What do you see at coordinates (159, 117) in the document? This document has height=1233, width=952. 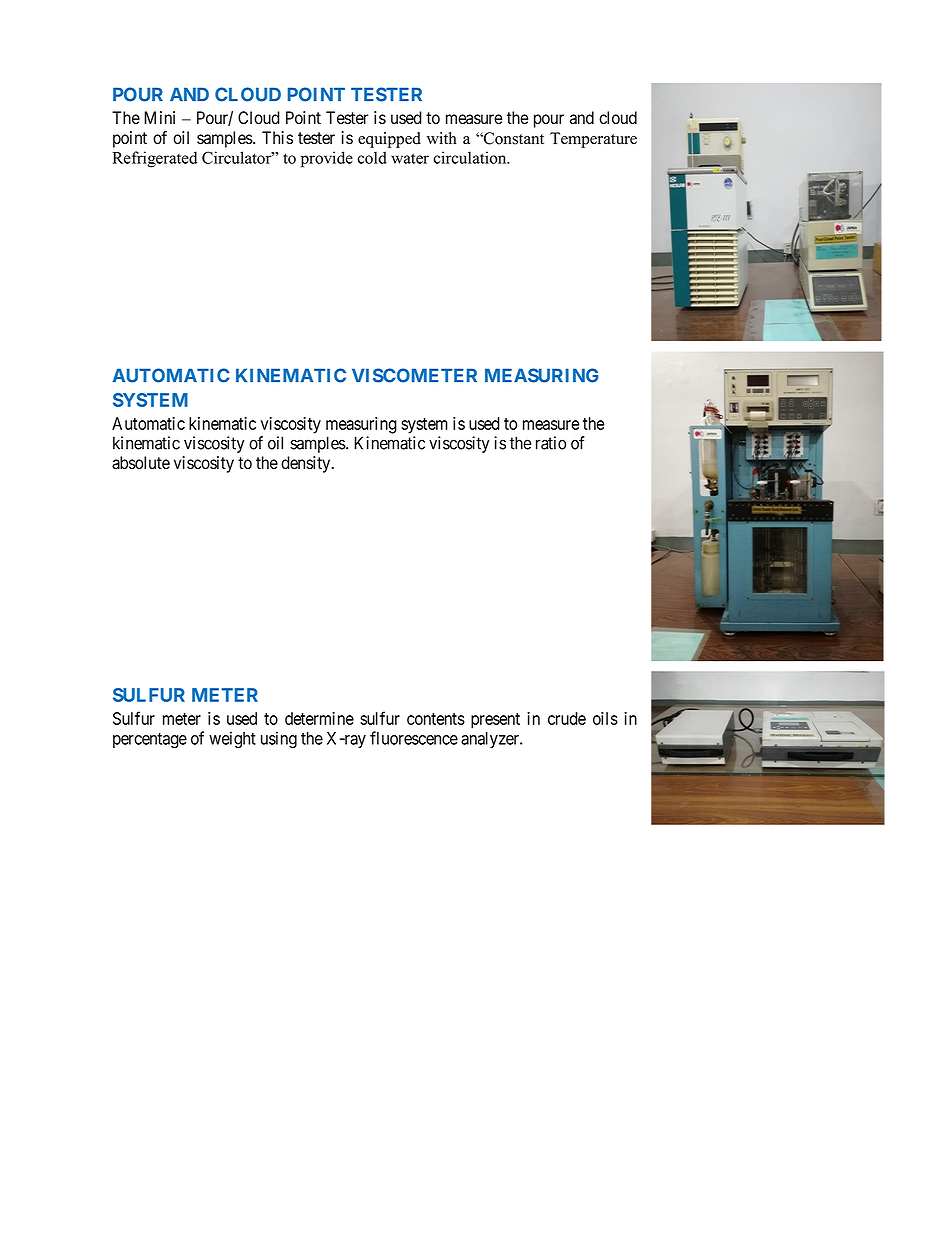 I see `Mini` at bounding box center [159, 117].
